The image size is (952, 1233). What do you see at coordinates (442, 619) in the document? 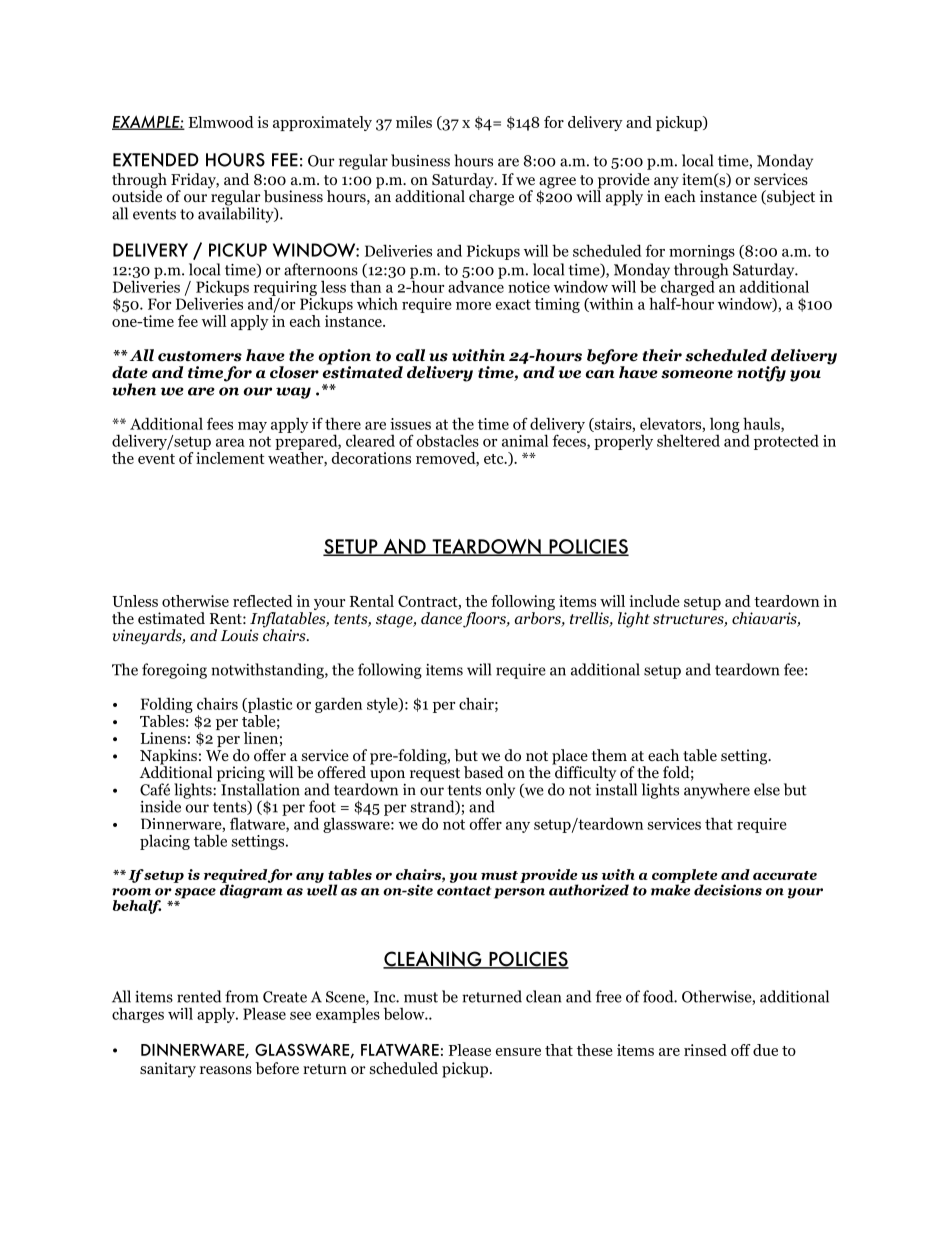
I see `dance` at bounding box center [442, 619].
